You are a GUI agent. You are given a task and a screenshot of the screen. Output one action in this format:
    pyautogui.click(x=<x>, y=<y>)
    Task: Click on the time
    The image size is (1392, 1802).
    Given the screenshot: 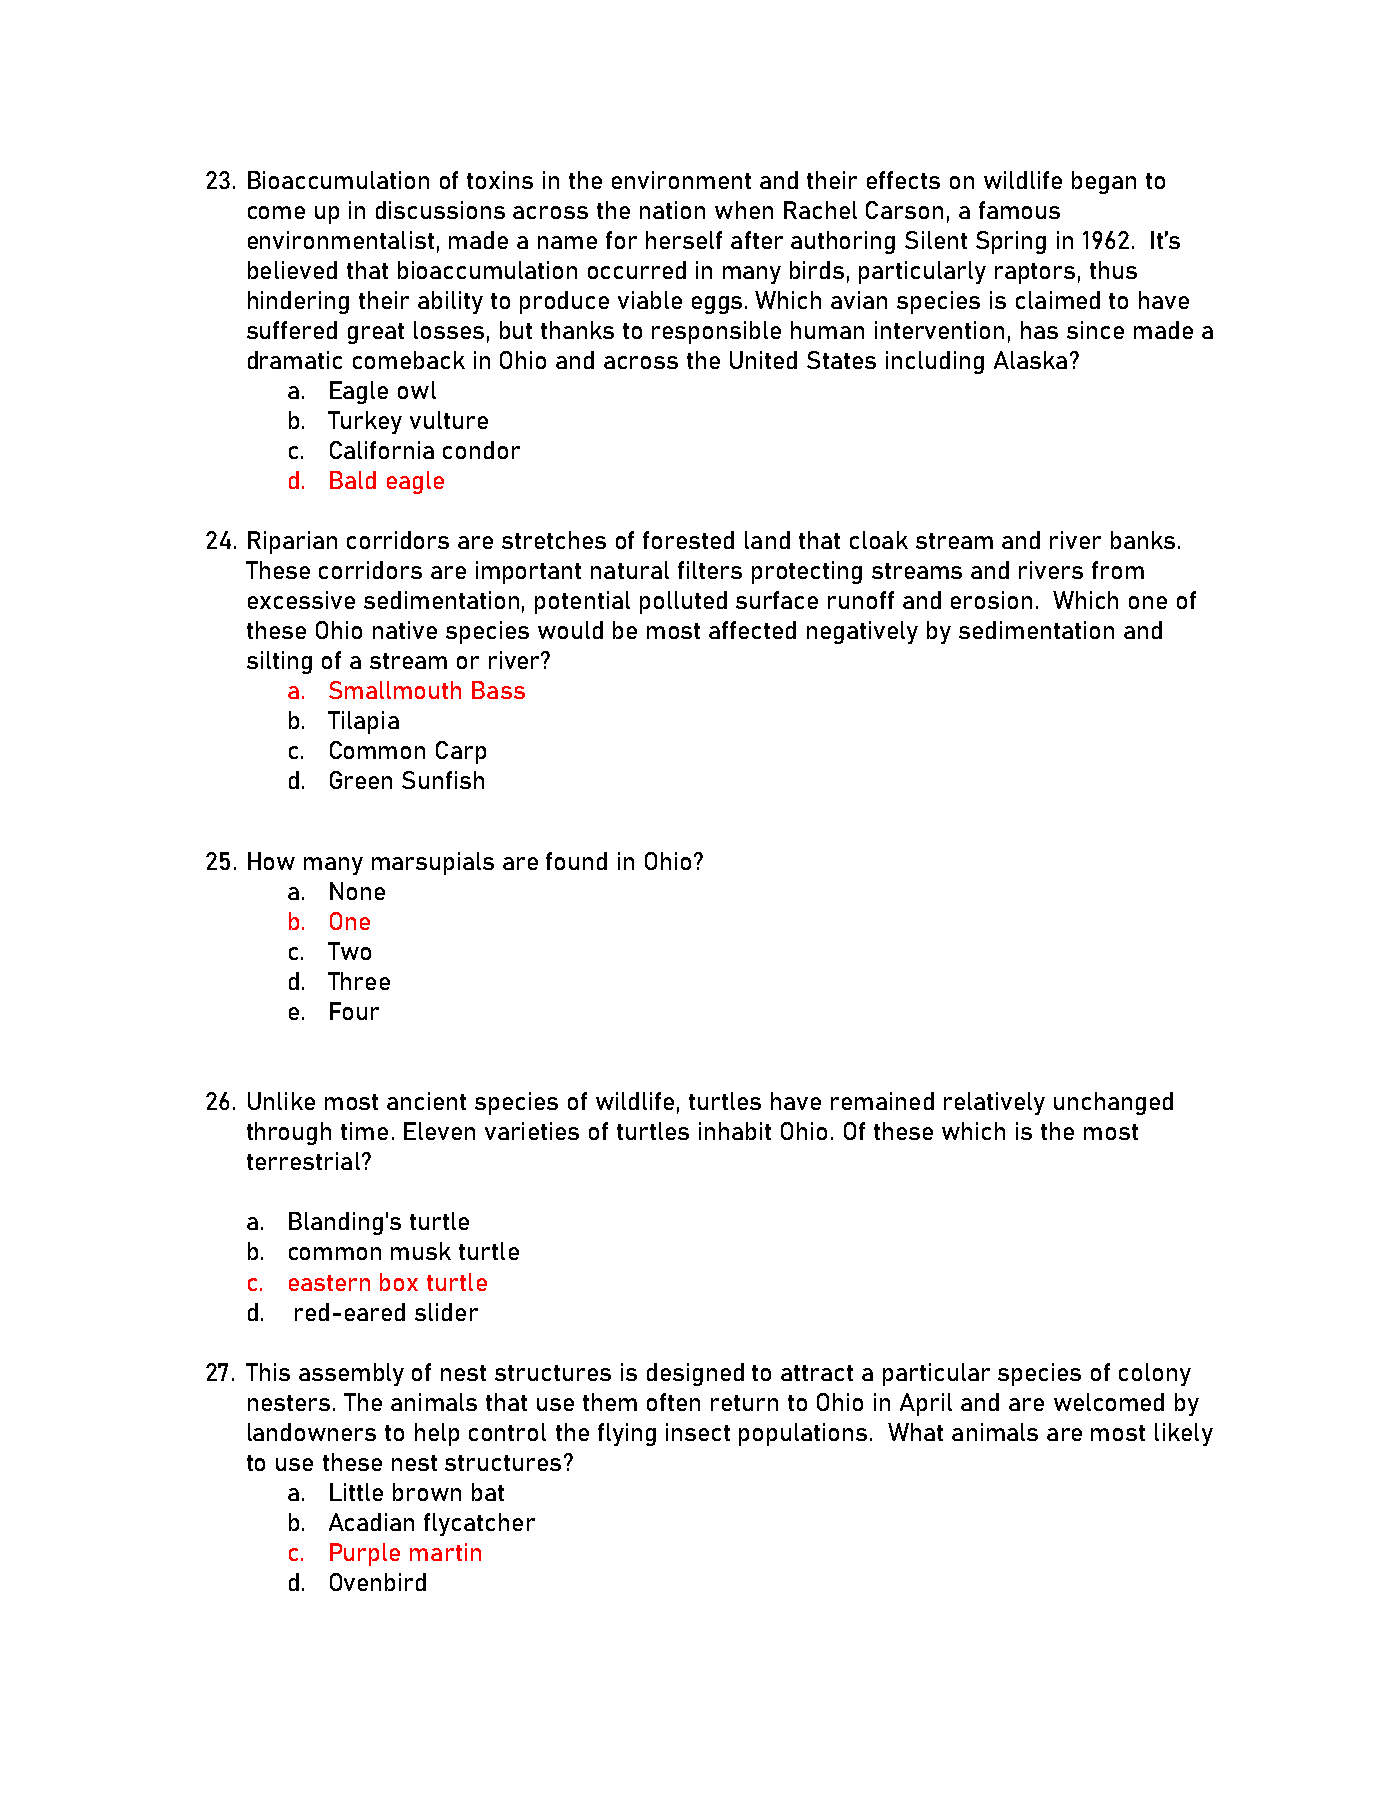 What is the action you would take?
    pyautogui.click(x=364, y=1131)
